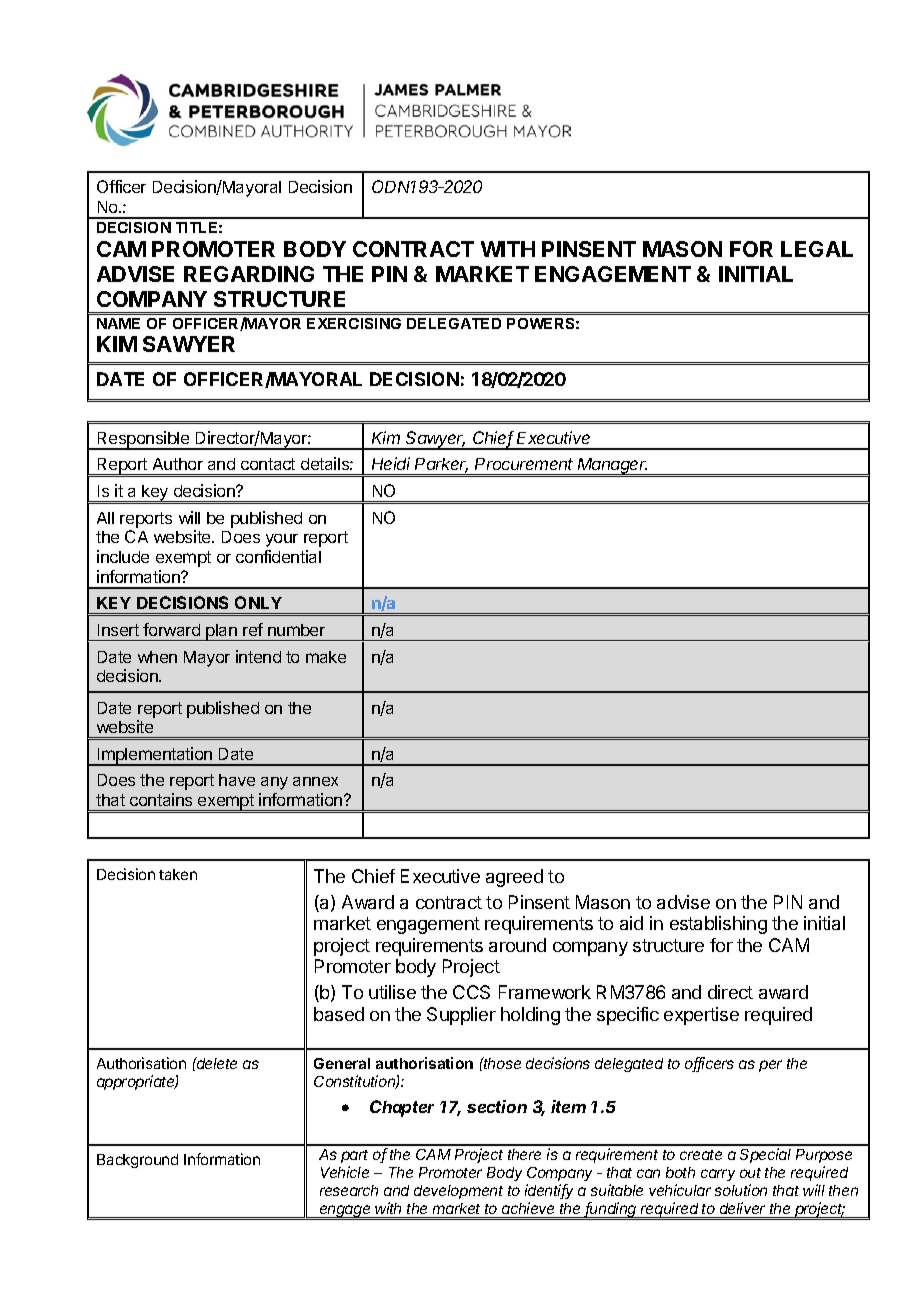 This screenshot has height=1308, width=924. Describe the element at coordinates (718, 925) in the screenshot. I see `establishing` at that location.
